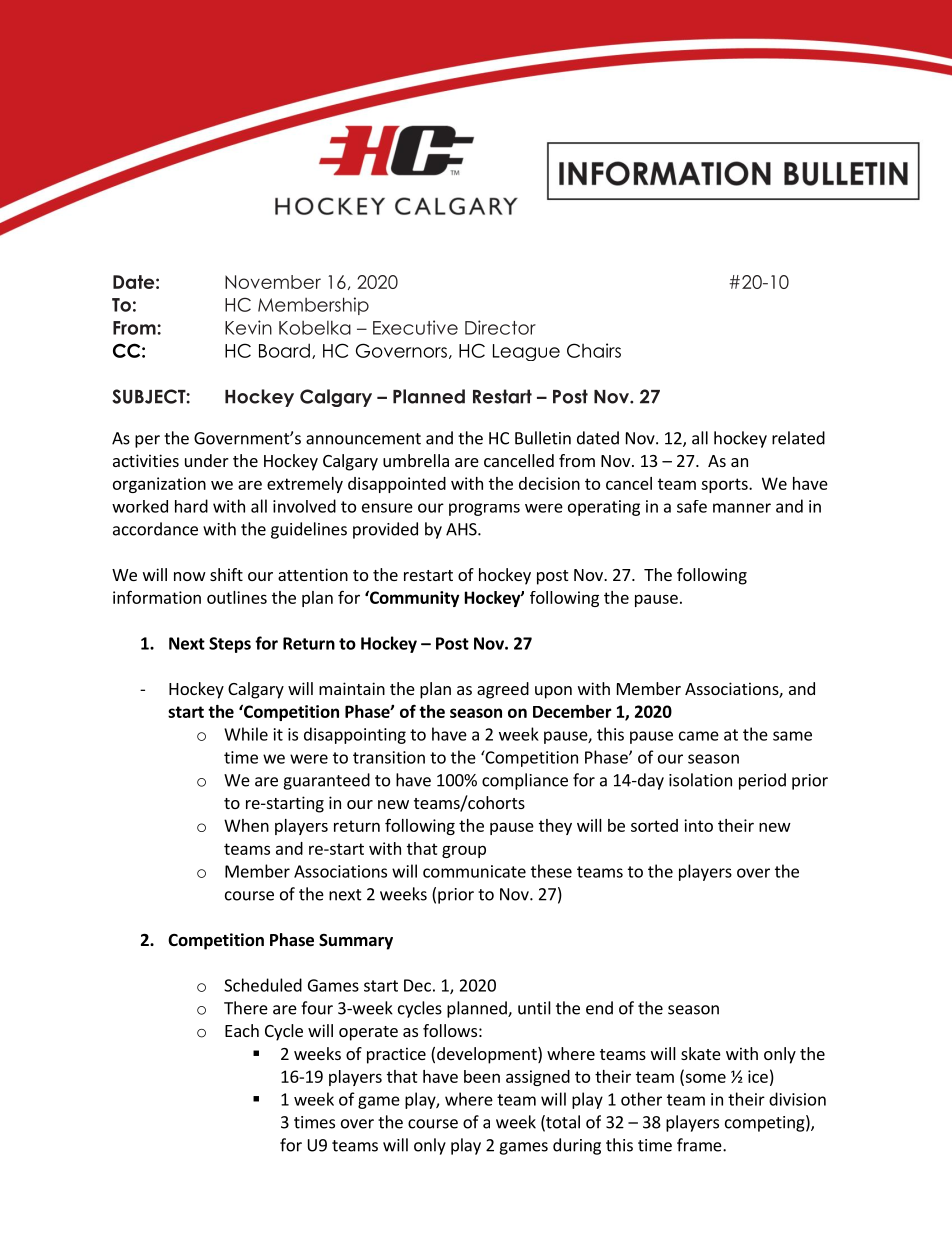  What do you see at coordinates (191, 506) in the screenshot?
I see `hard` at bounding box center [191, 506].
